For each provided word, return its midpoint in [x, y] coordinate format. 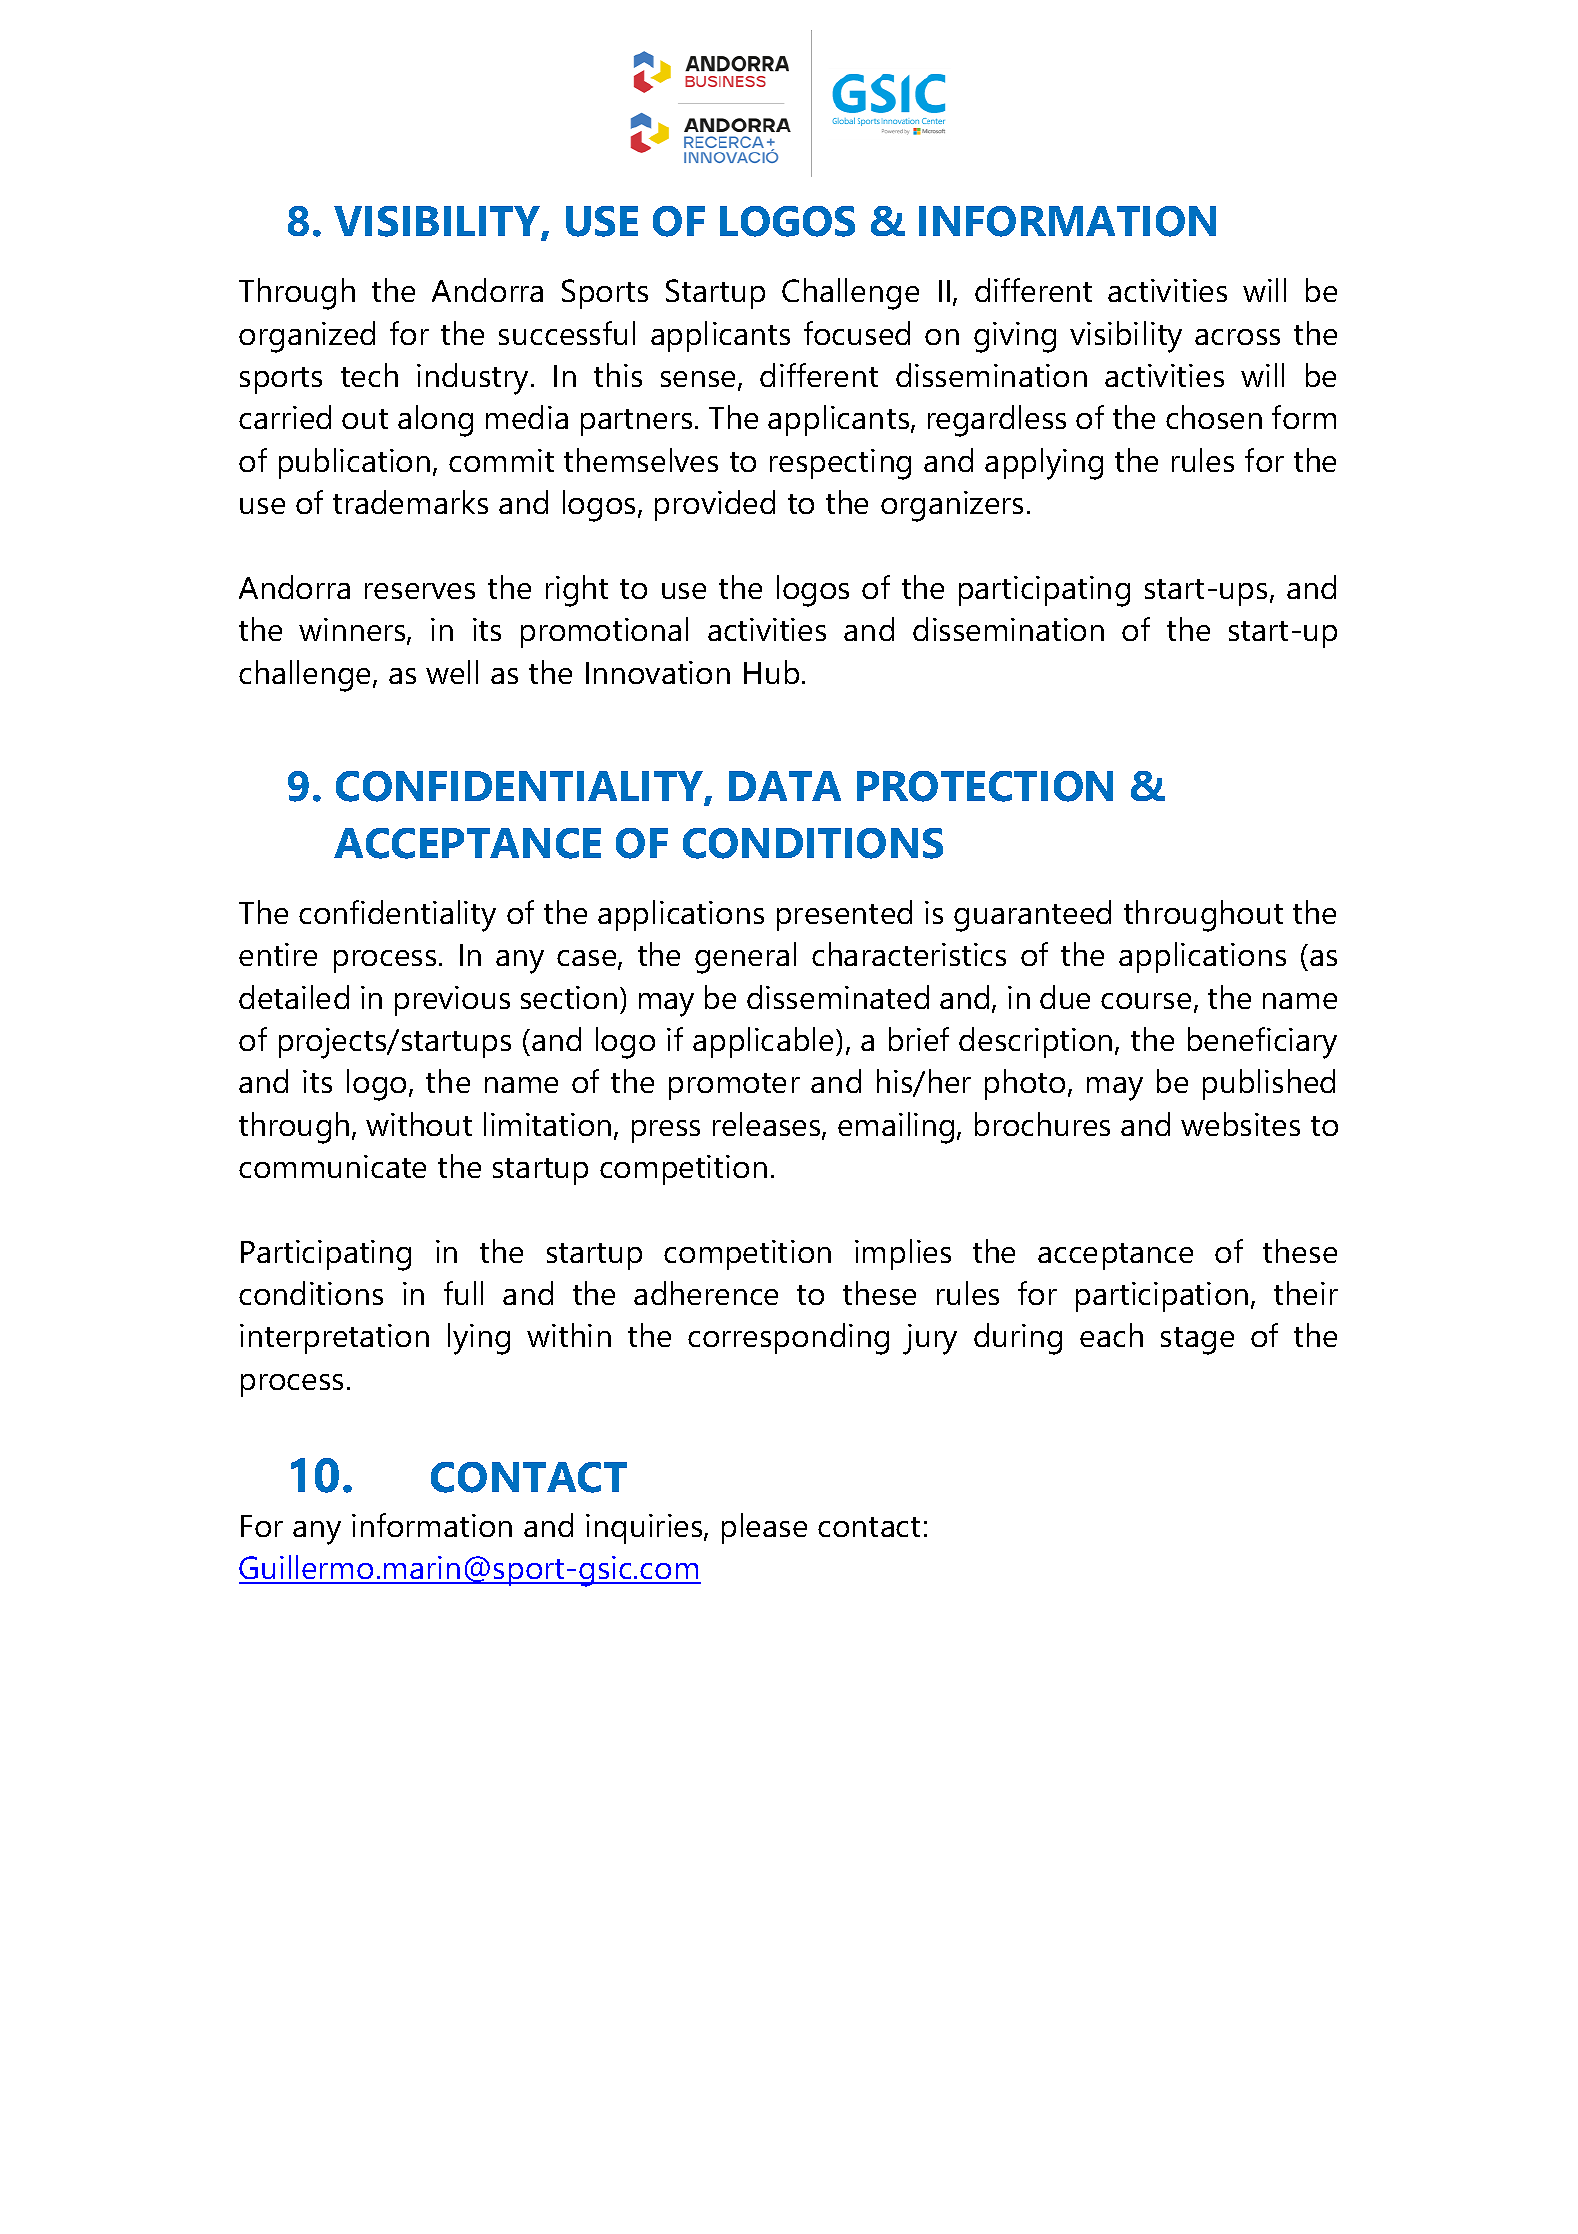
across [1237, 337]
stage [1197, 1341]
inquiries [645, 1529]
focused [857, 333]
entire [278, 954]
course [1146, 1001]
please [764, 1528]
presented [844, 915]
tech [369, 375]
